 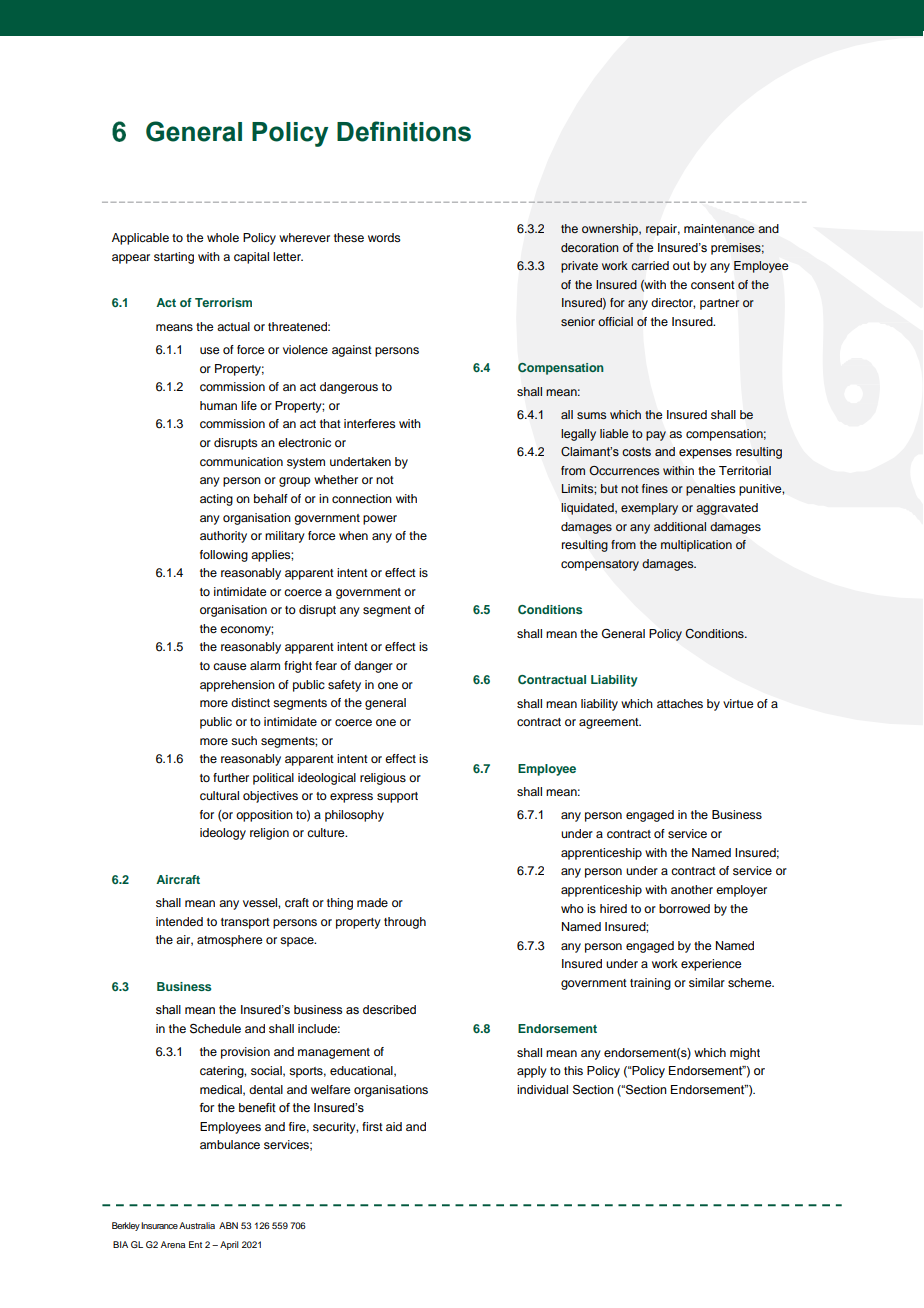 I want to click on atmosphere, so click(x=229, y=941).
